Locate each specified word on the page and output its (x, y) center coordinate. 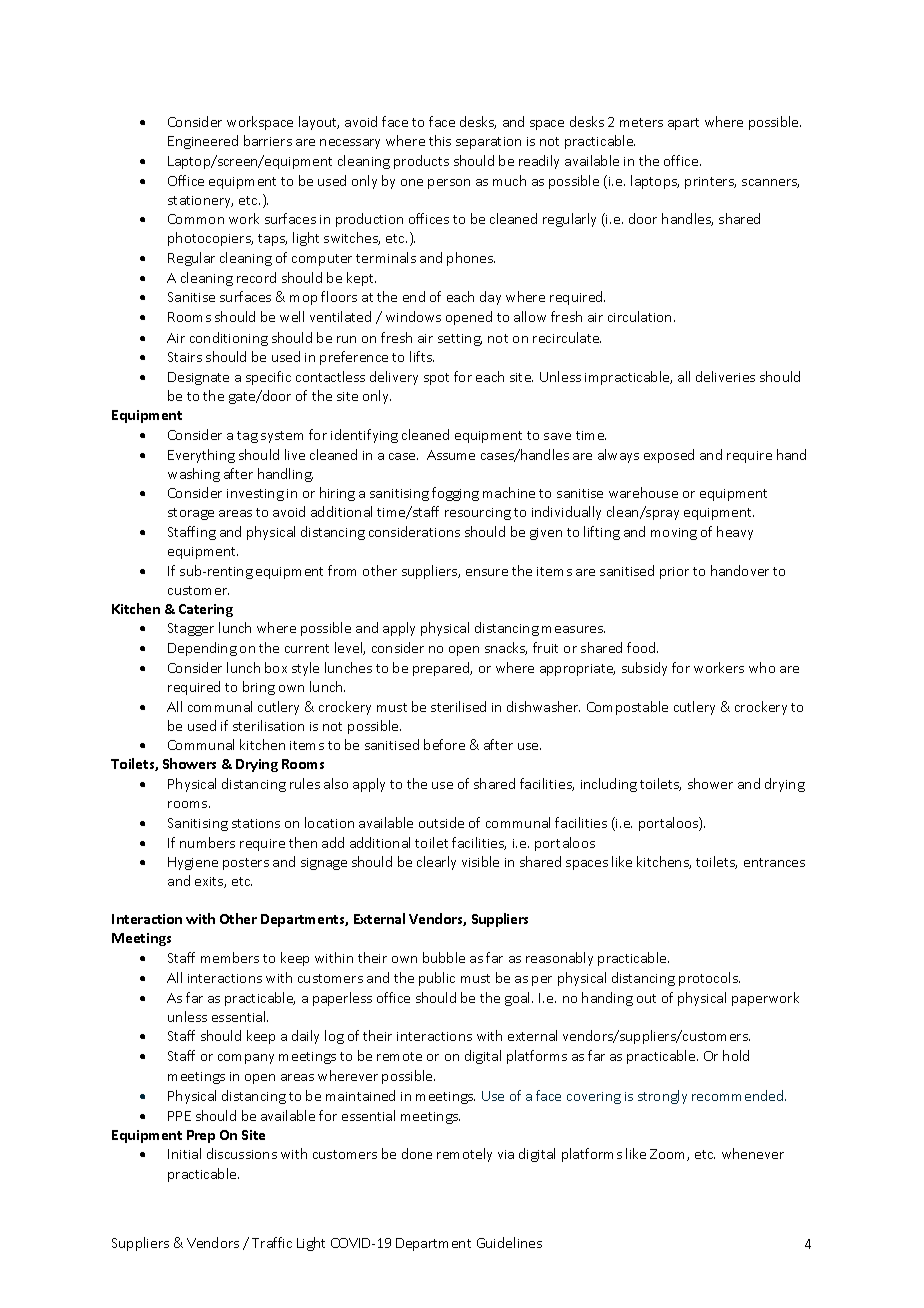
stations (256, 823)
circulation (639, 316)
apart (683, 124)
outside (441, 822)
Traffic (272, 1242)
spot (436, 379)
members (230, 957)
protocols (709, 979)
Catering (206, 610)
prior (674, 573)
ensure (487, 572)
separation (488, 143)
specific (268, 378)
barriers (268, 140)
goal (519, 999)
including (609, 785)
